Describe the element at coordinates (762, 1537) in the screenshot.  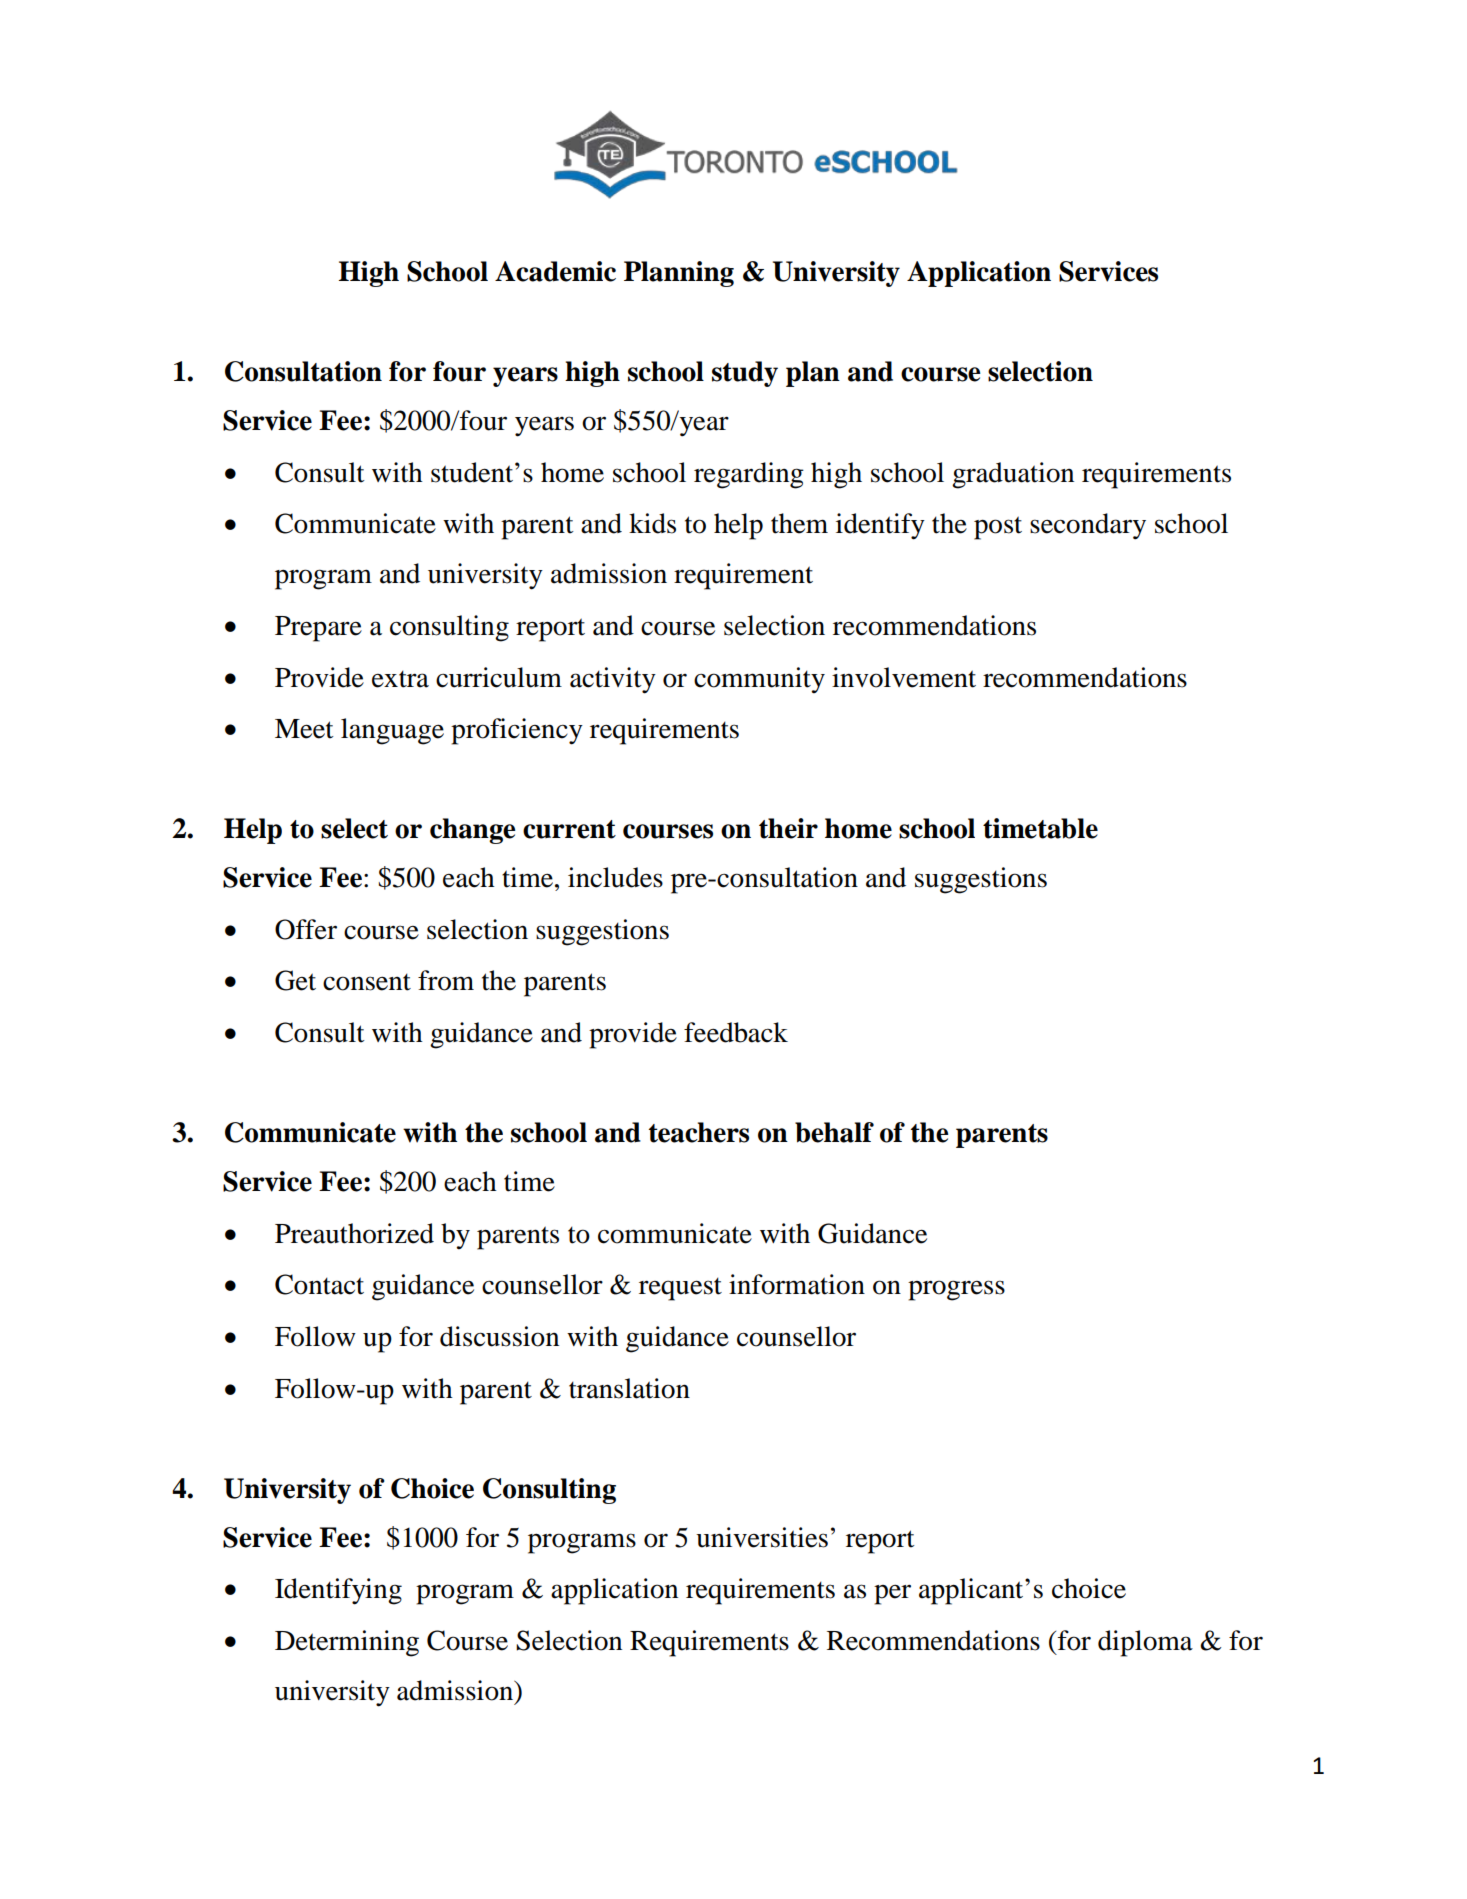
I see `universities` at that location.
